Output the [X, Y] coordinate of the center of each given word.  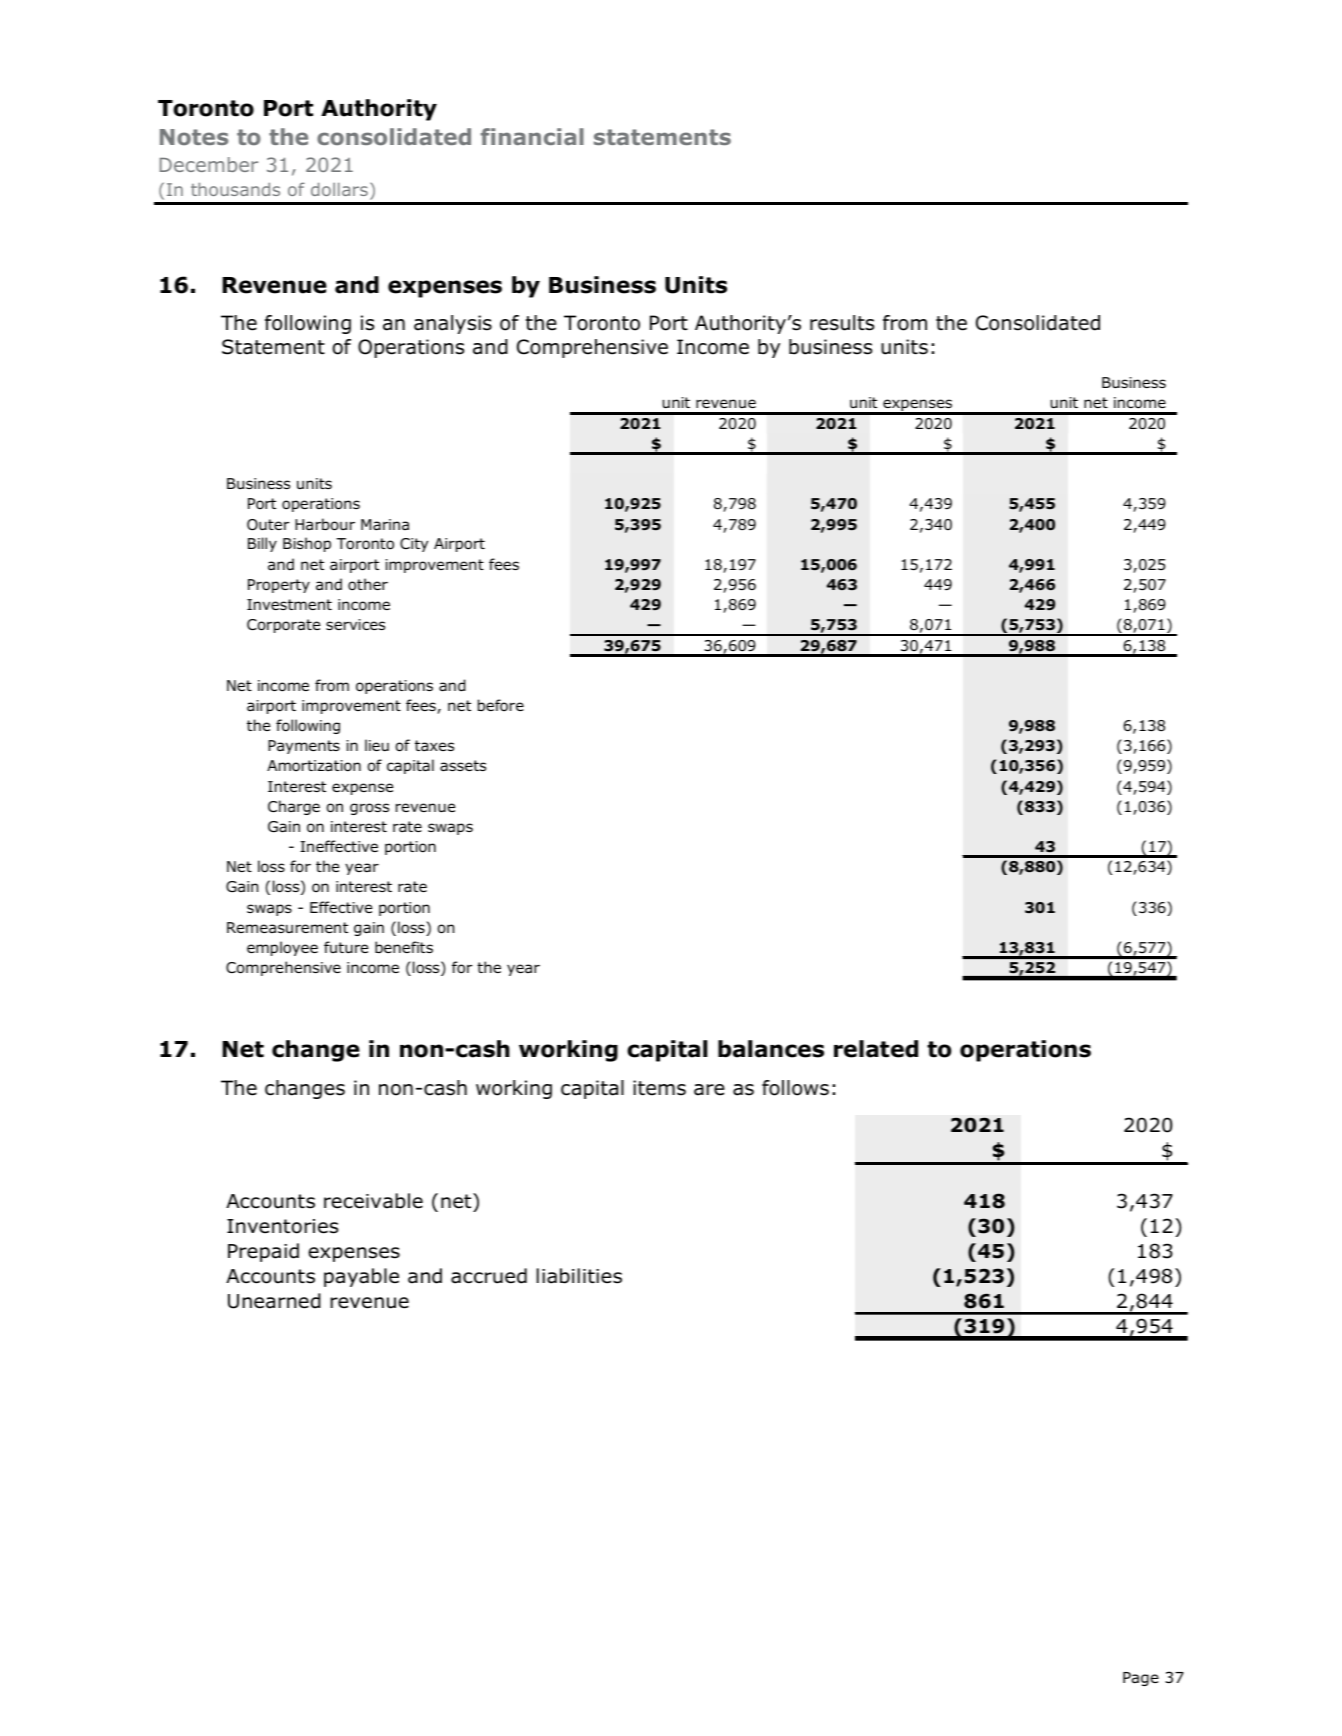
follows [795, 1088]
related [876, 1049]
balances [771, 1049]
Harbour [325, 524]
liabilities [579, 1276]
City [414, 545]
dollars [339, 189]
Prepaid [263, 1252]
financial [532, 136]
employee [282, 948]
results [842, 323]
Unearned [274, 1301]
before [501, 705]
